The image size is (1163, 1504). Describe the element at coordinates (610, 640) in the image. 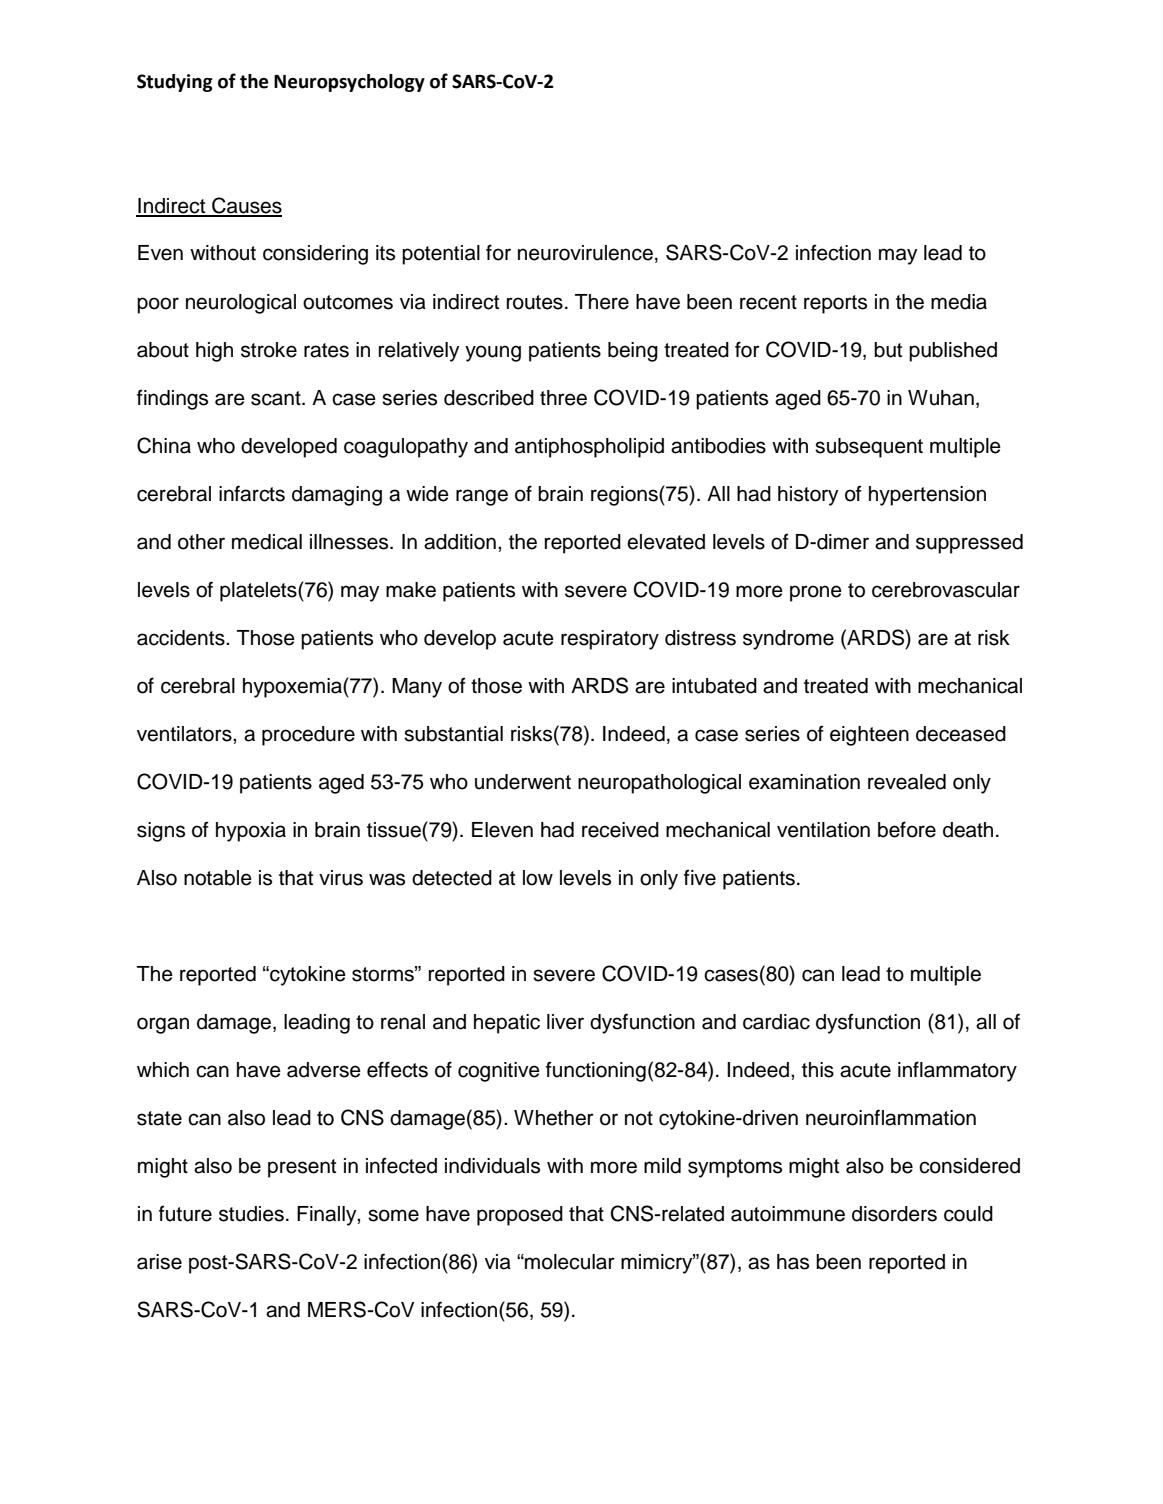

I see `respiratory` at that location.
